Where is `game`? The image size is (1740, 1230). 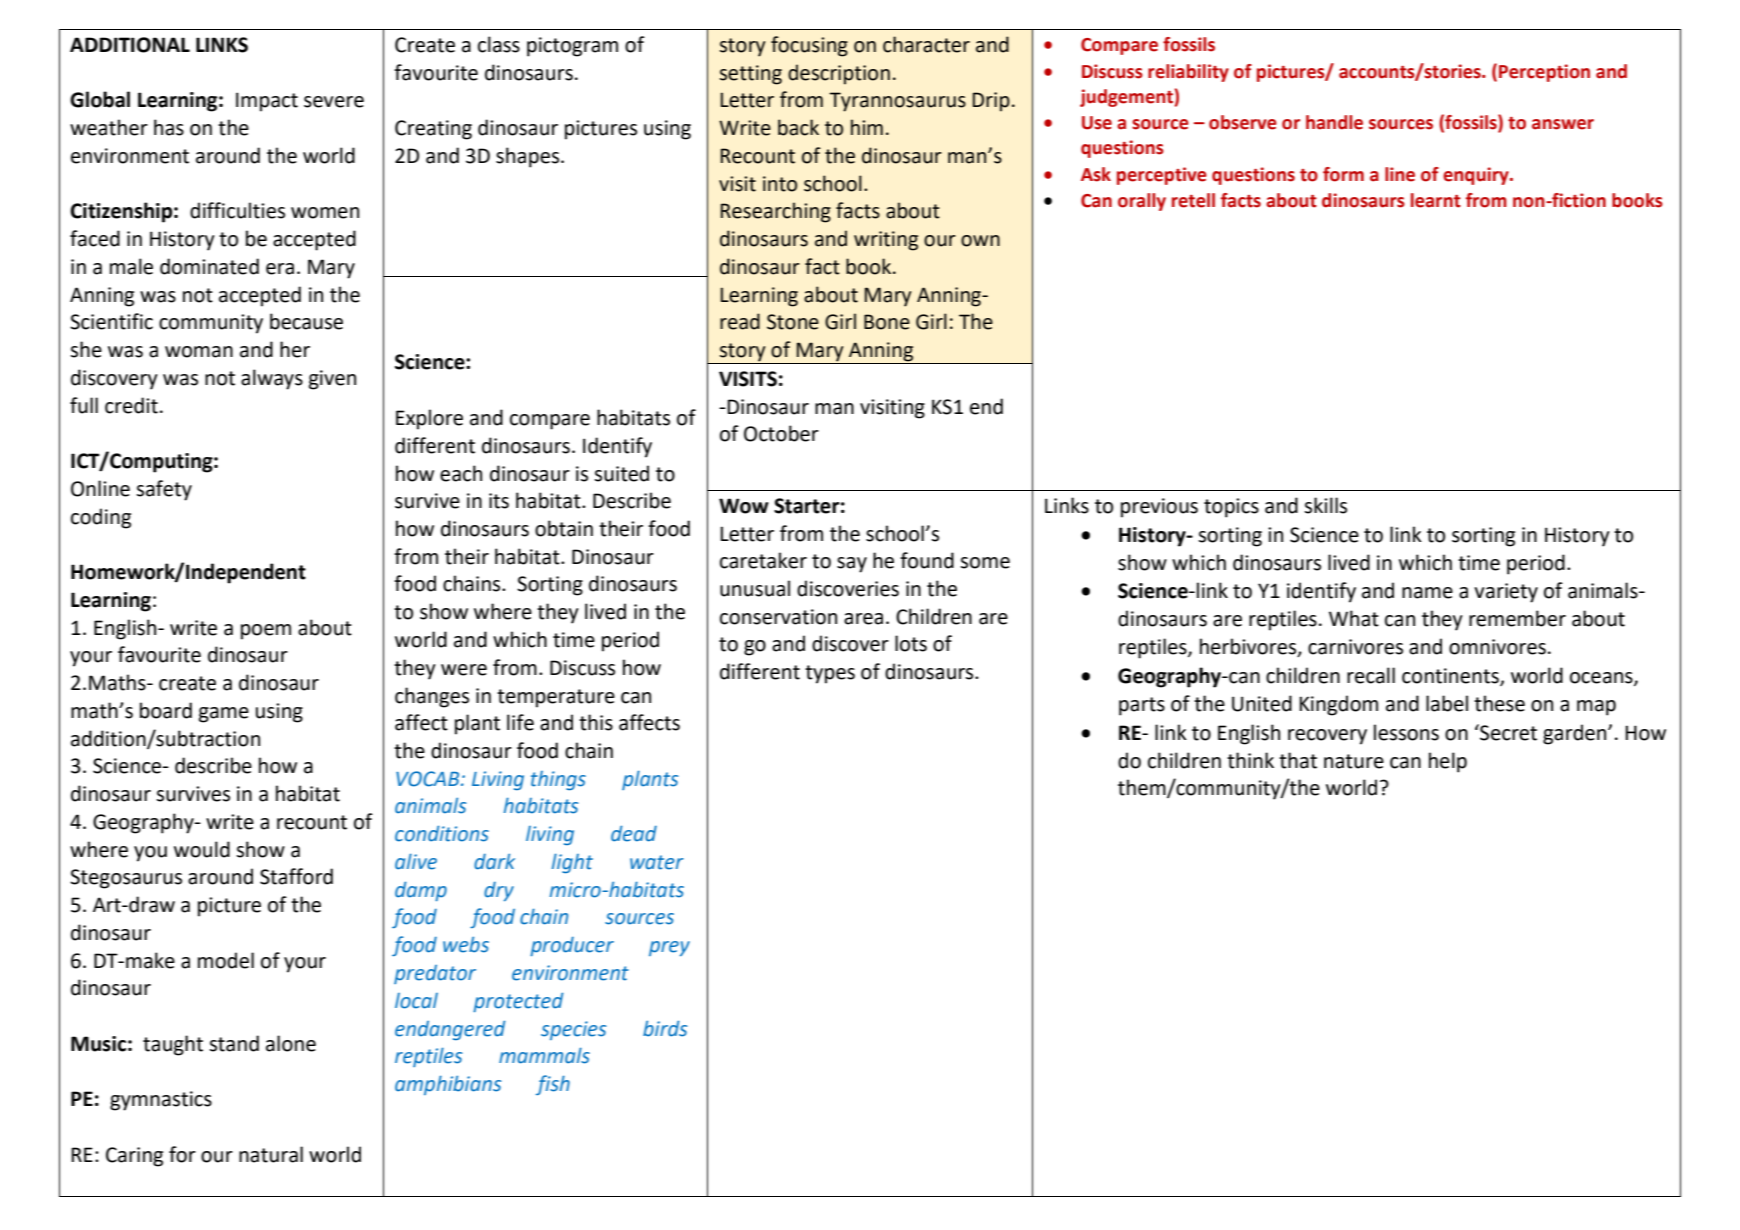
game is located at coordinates (224, 715).
